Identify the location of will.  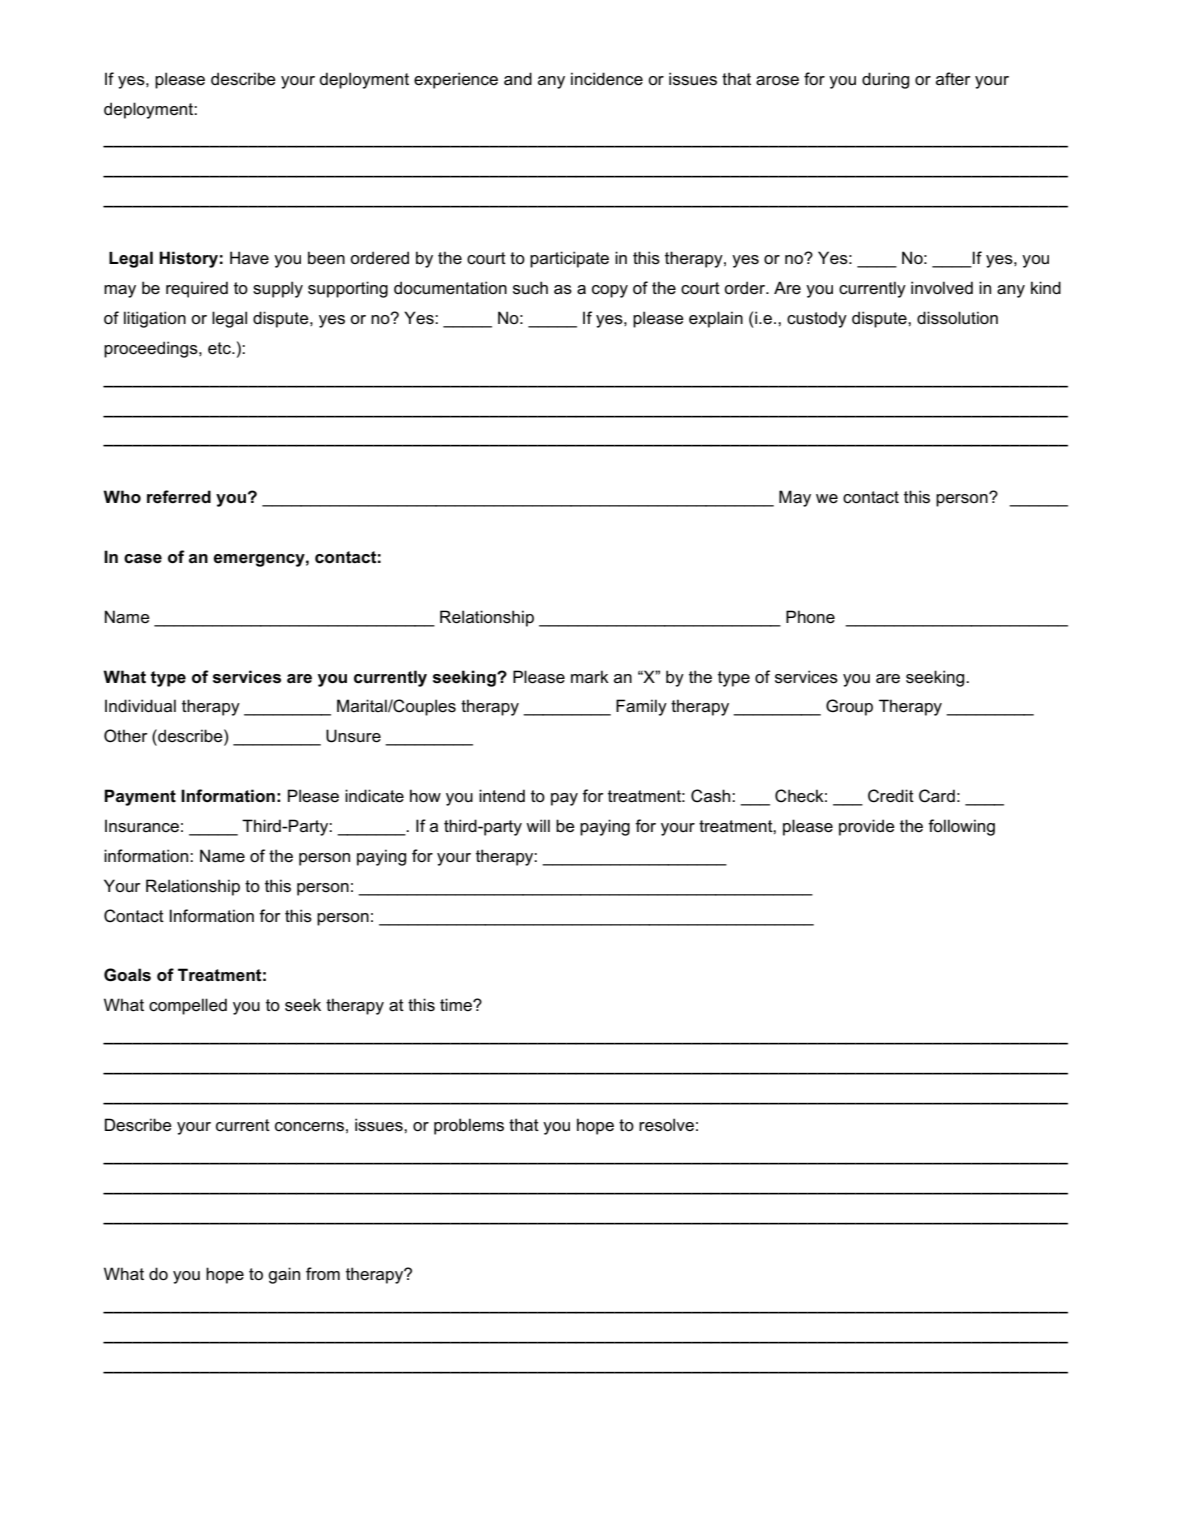
(538, 825).
